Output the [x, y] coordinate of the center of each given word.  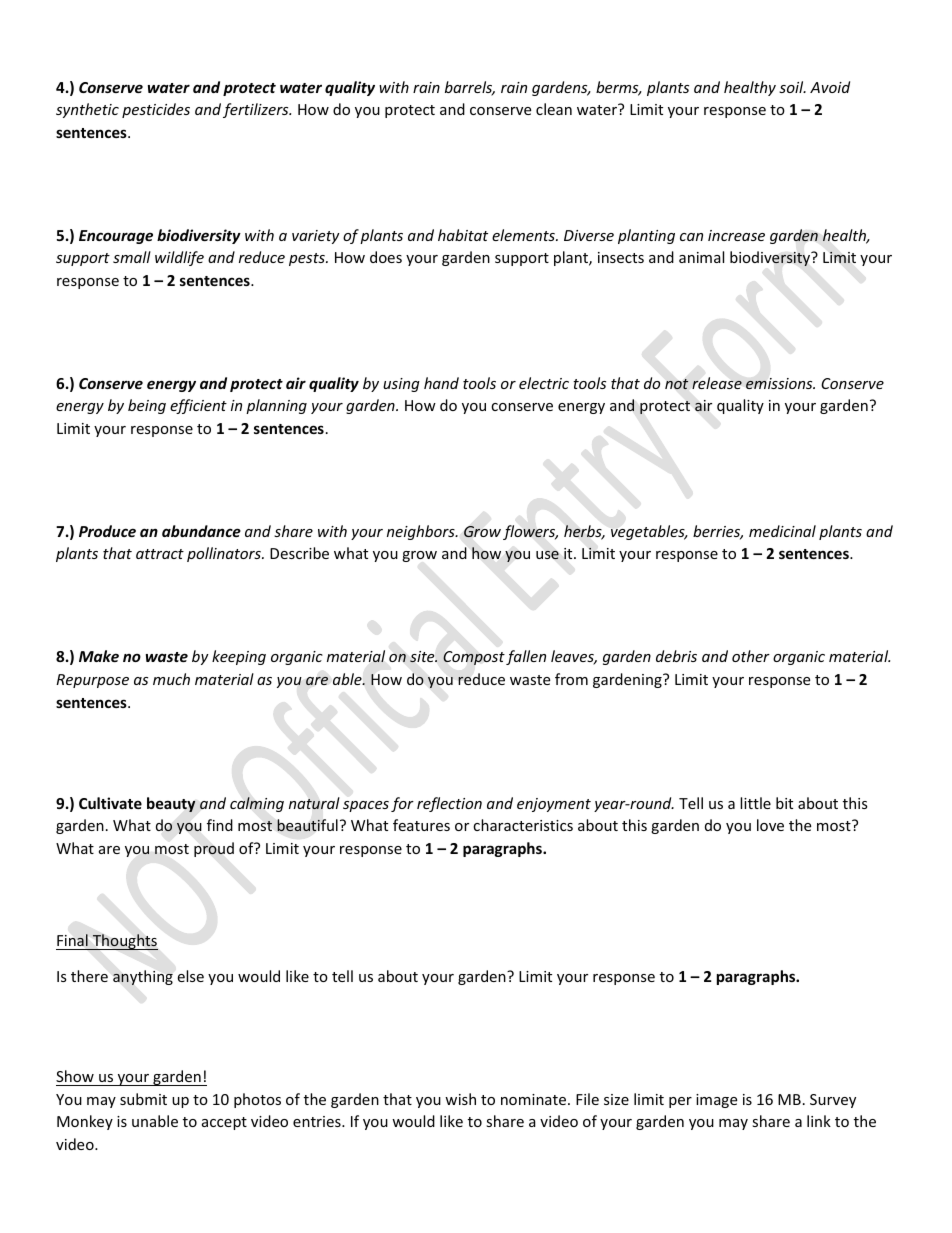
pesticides [156, 110]
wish [460, 1099]
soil [792, 87]
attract [160, 554]
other [751, 656]
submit [143, 1099]
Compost [474, 658]
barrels [470, 88]
